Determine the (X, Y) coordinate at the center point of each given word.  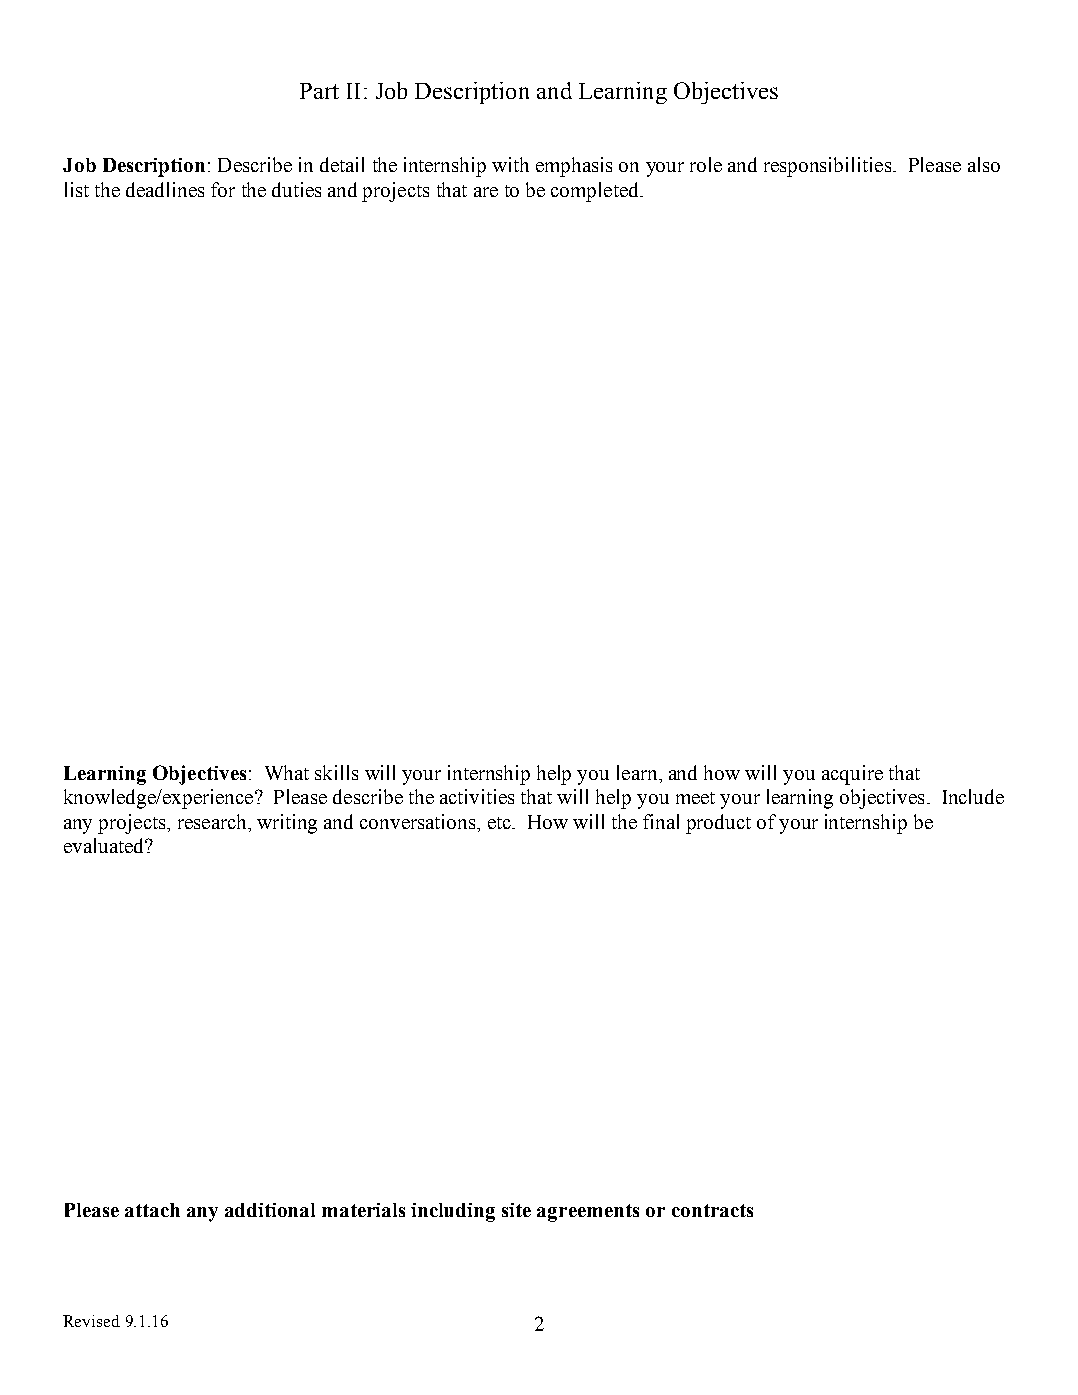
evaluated (105, 845)
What (287, 772)
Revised (91, 1321)
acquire (852, 775)
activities (477, 796)
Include (973, 796)
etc (500, 823)
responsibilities (827, 167)
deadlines (165, 189)
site (516, 1210)
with (510, 164)
